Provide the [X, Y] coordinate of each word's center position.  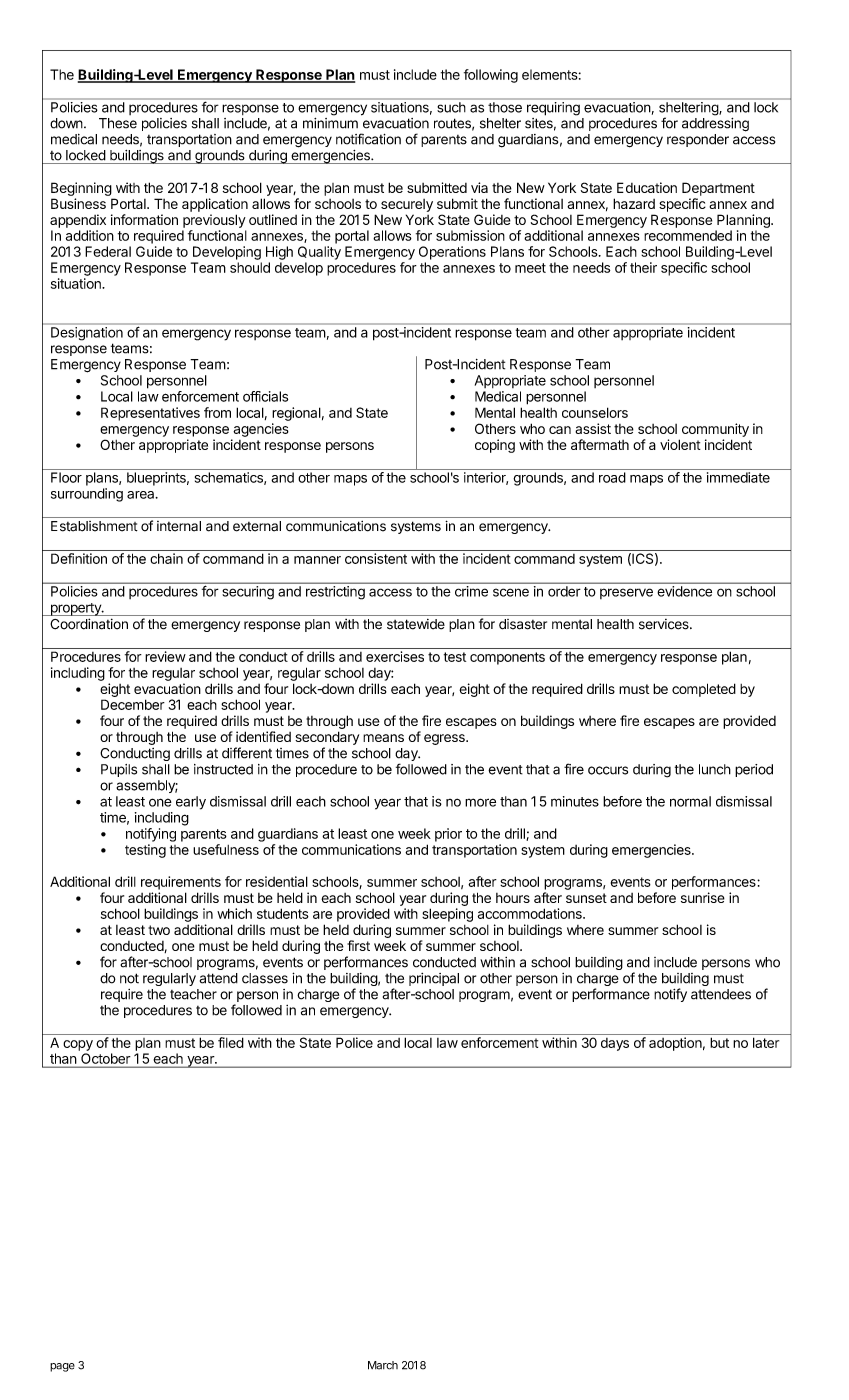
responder [698, 140]
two [159, 930]
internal [179, 526]
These [118, 123]
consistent [376, 558]
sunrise [703, 897]
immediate [738, 477]
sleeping [447, 915]
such [451, 107]
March [383, 1365]
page [62, 1367]
